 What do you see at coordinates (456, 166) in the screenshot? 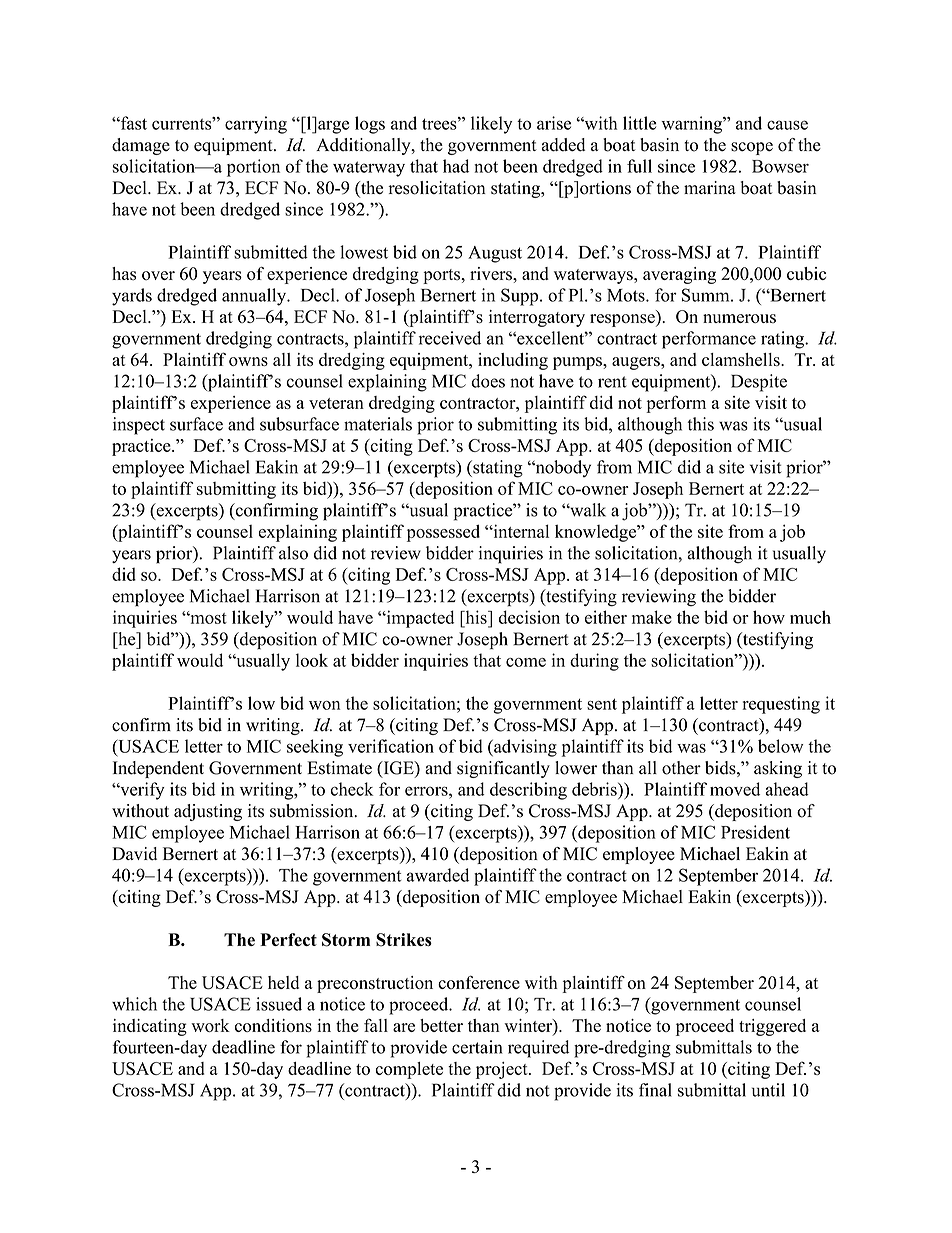
I see `had` at bounding box center [456, 166].
